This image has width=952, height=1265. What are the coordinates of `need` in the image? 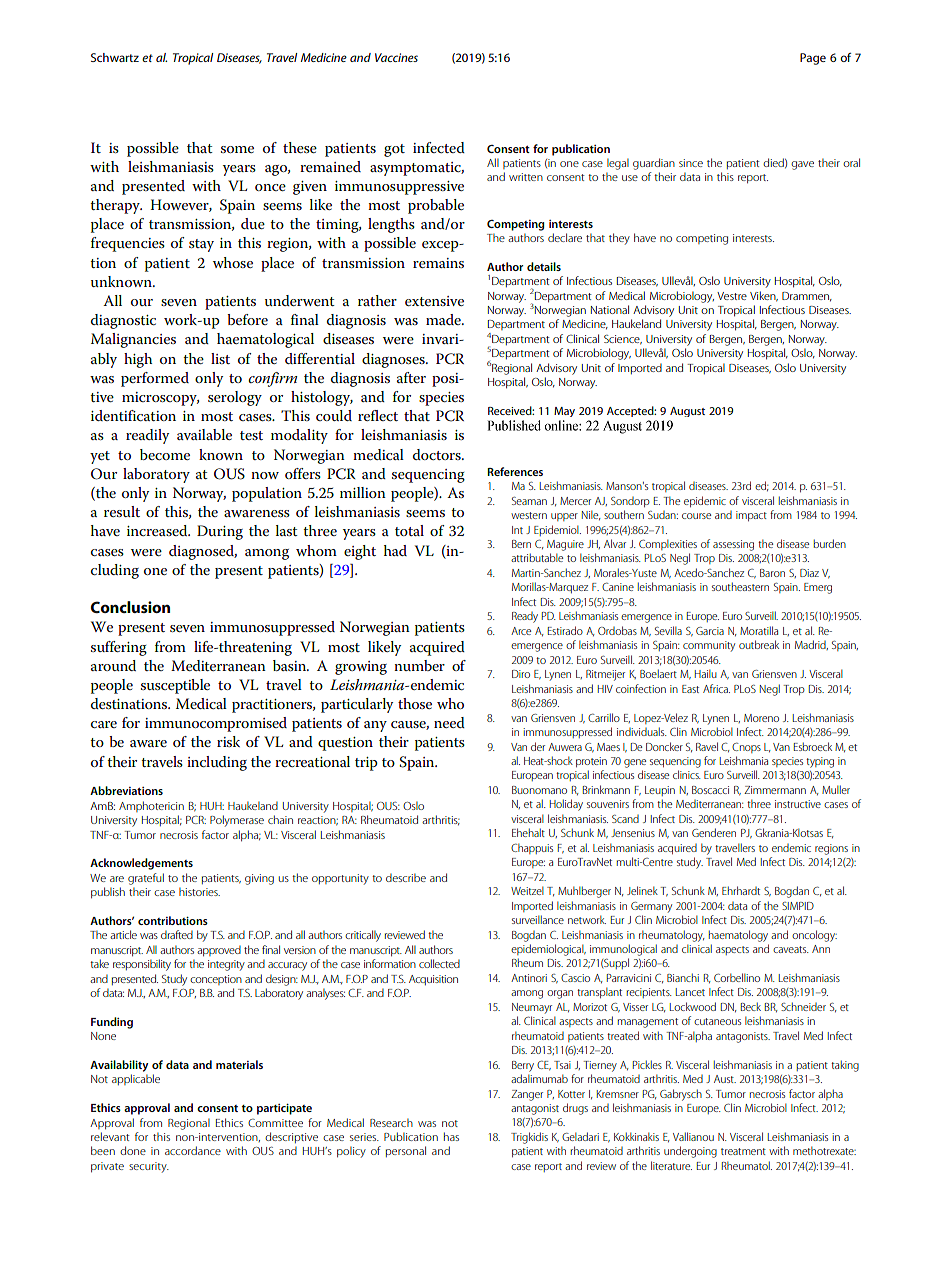 It's located at (449, 722).
